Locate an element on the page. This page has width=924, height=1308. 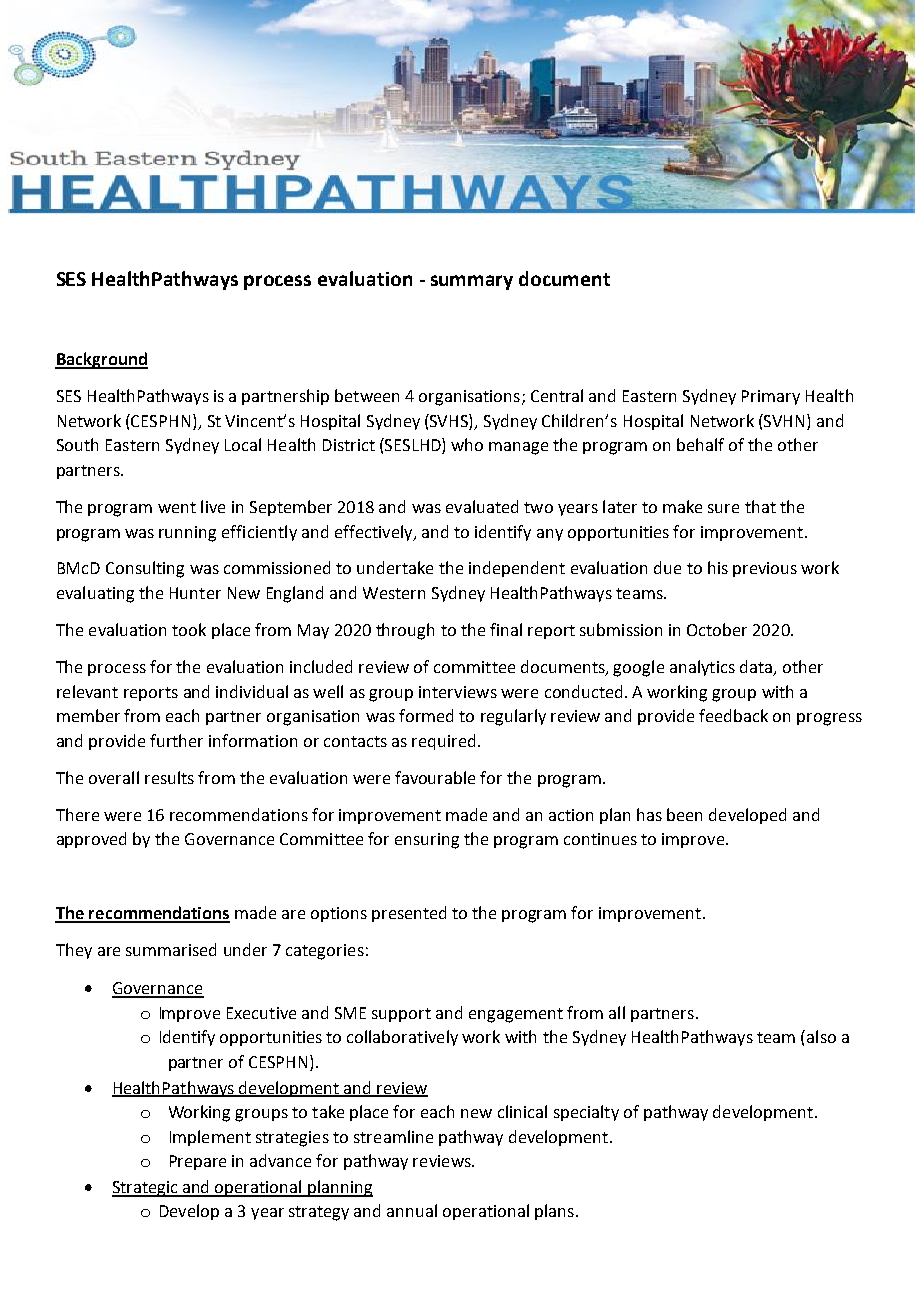
summary is located at coordinates (472, 282).
